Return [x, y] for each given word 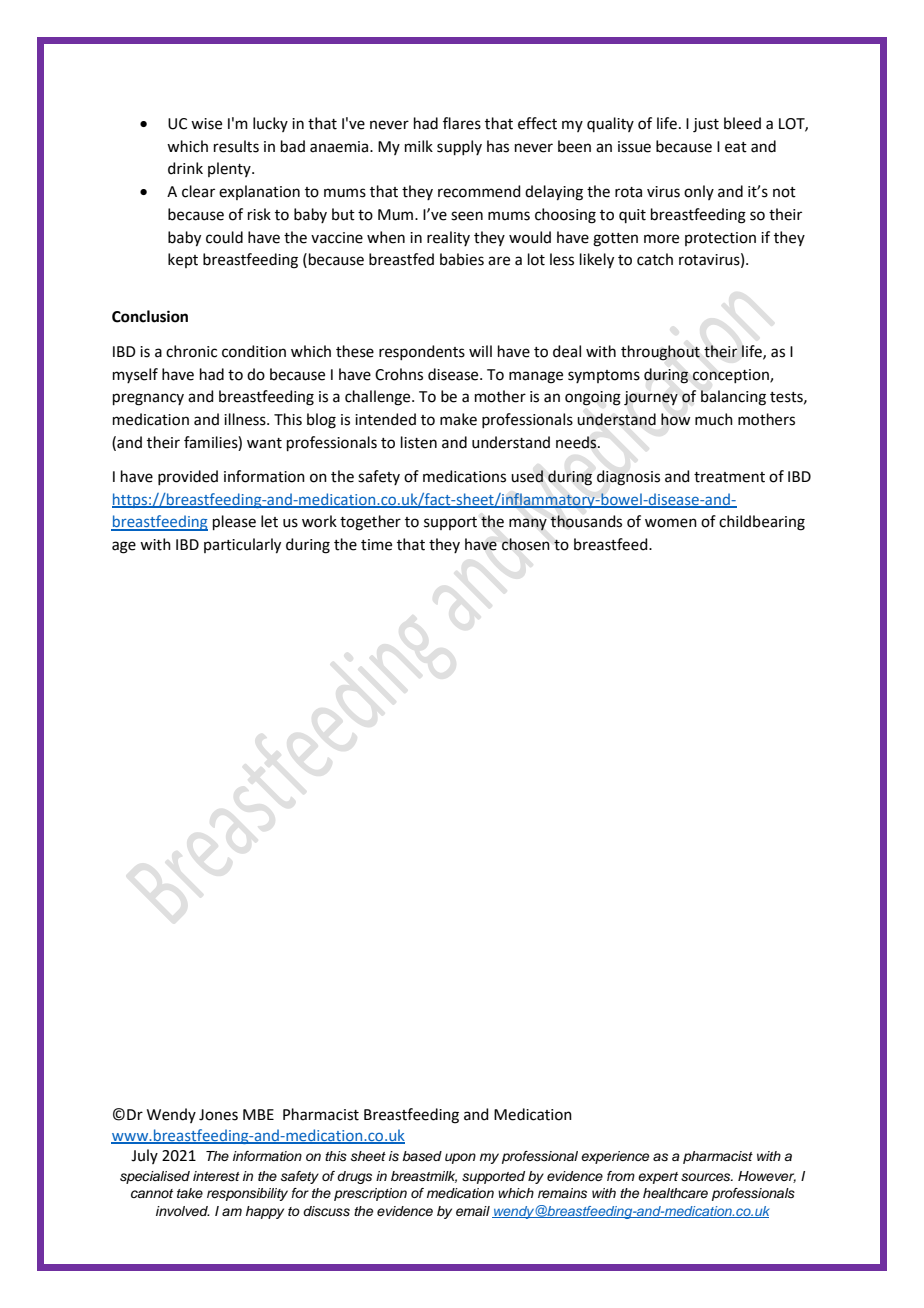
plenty [230, 169]
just [706, 125]
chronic [191, 351]
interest [216, 1176]
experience [615, 1157]
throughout [660, 353]
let [269, 521]
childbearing [762, 523]
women [671, 523]
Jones [218, 1115]
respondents [422, 352]
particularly [242, 546]
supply [459, 147]
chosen [526, 544]
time [376, 545]
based [422, 1156]
